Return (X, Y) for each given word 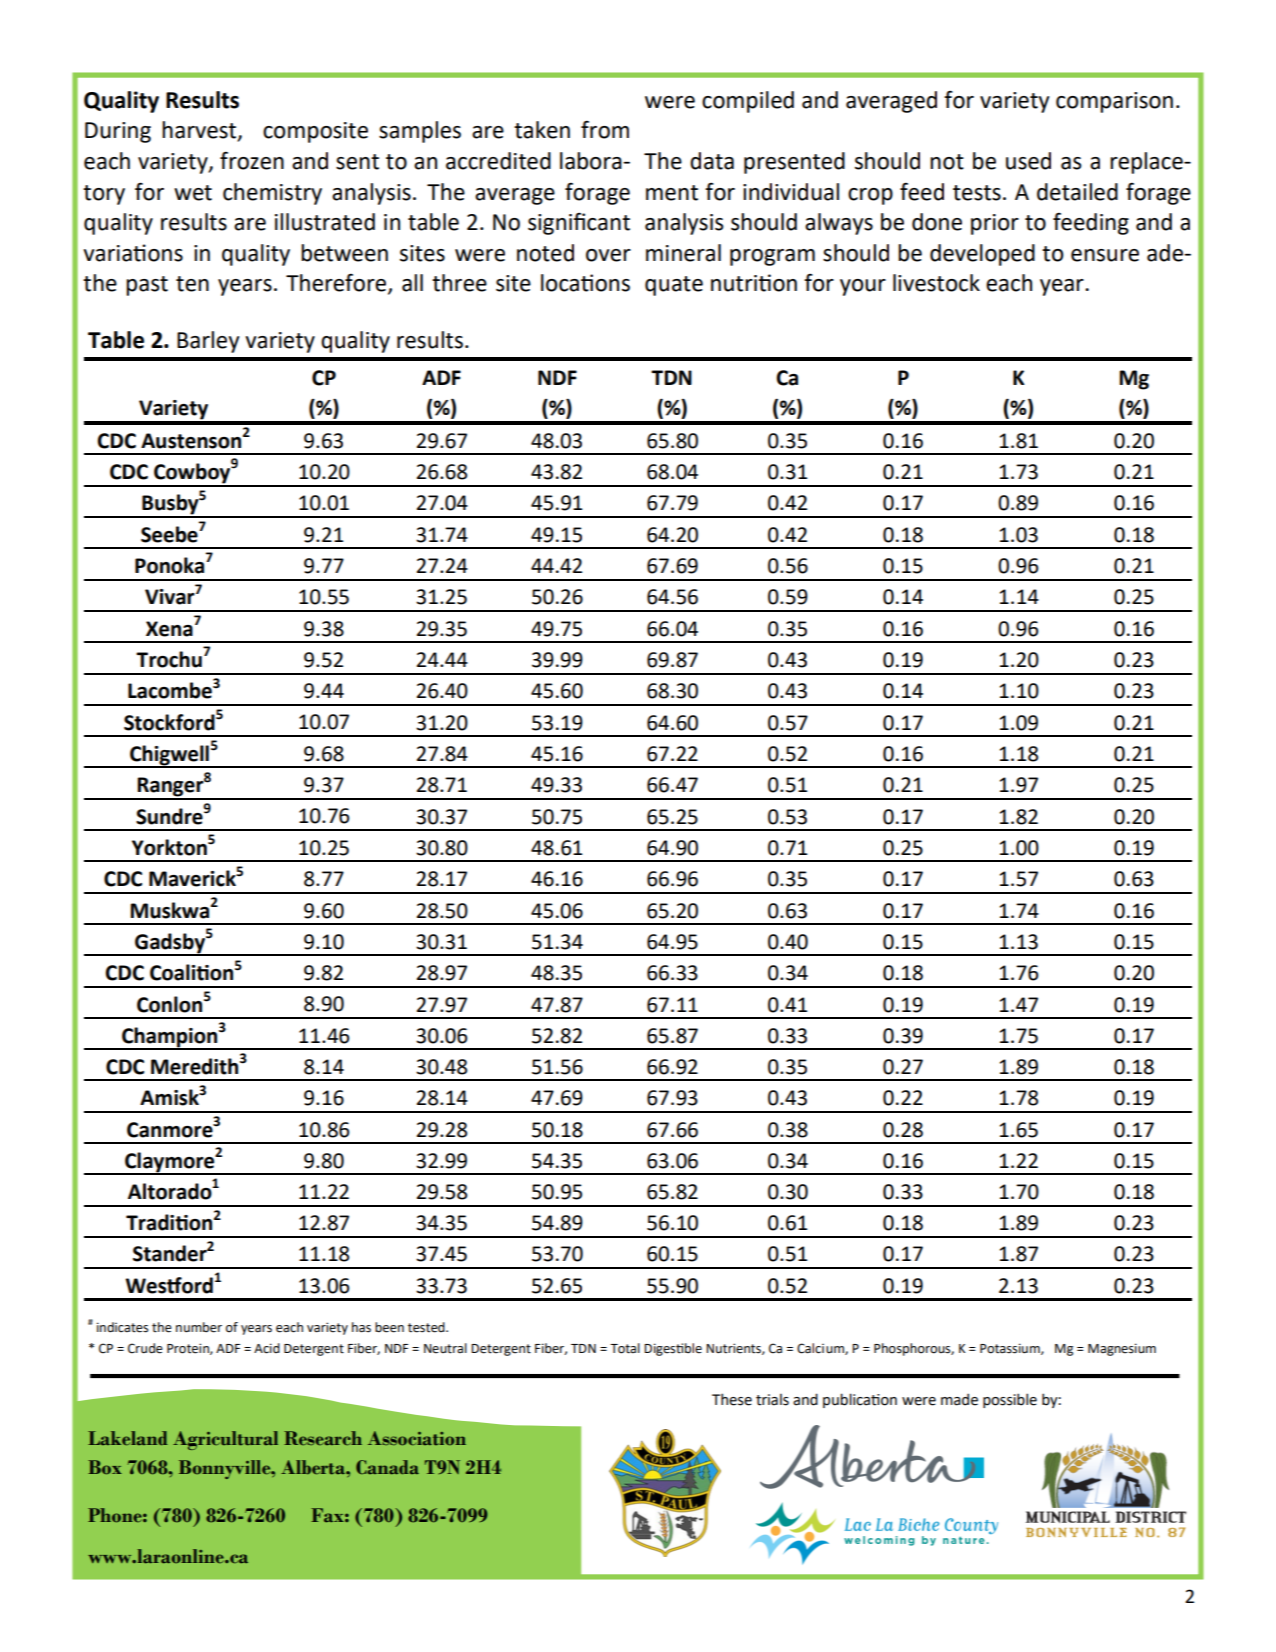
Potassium (1011, 1349)
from (605, 130)
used (1028, 161)
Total (625, 1348)
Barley (208, 342)
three (459, 283)
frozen (252, 161)
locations (585, 283)
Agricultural (225, 1440)
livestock (936, 283)
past (147, 286)
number (199, 1327)
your (863, 287)
